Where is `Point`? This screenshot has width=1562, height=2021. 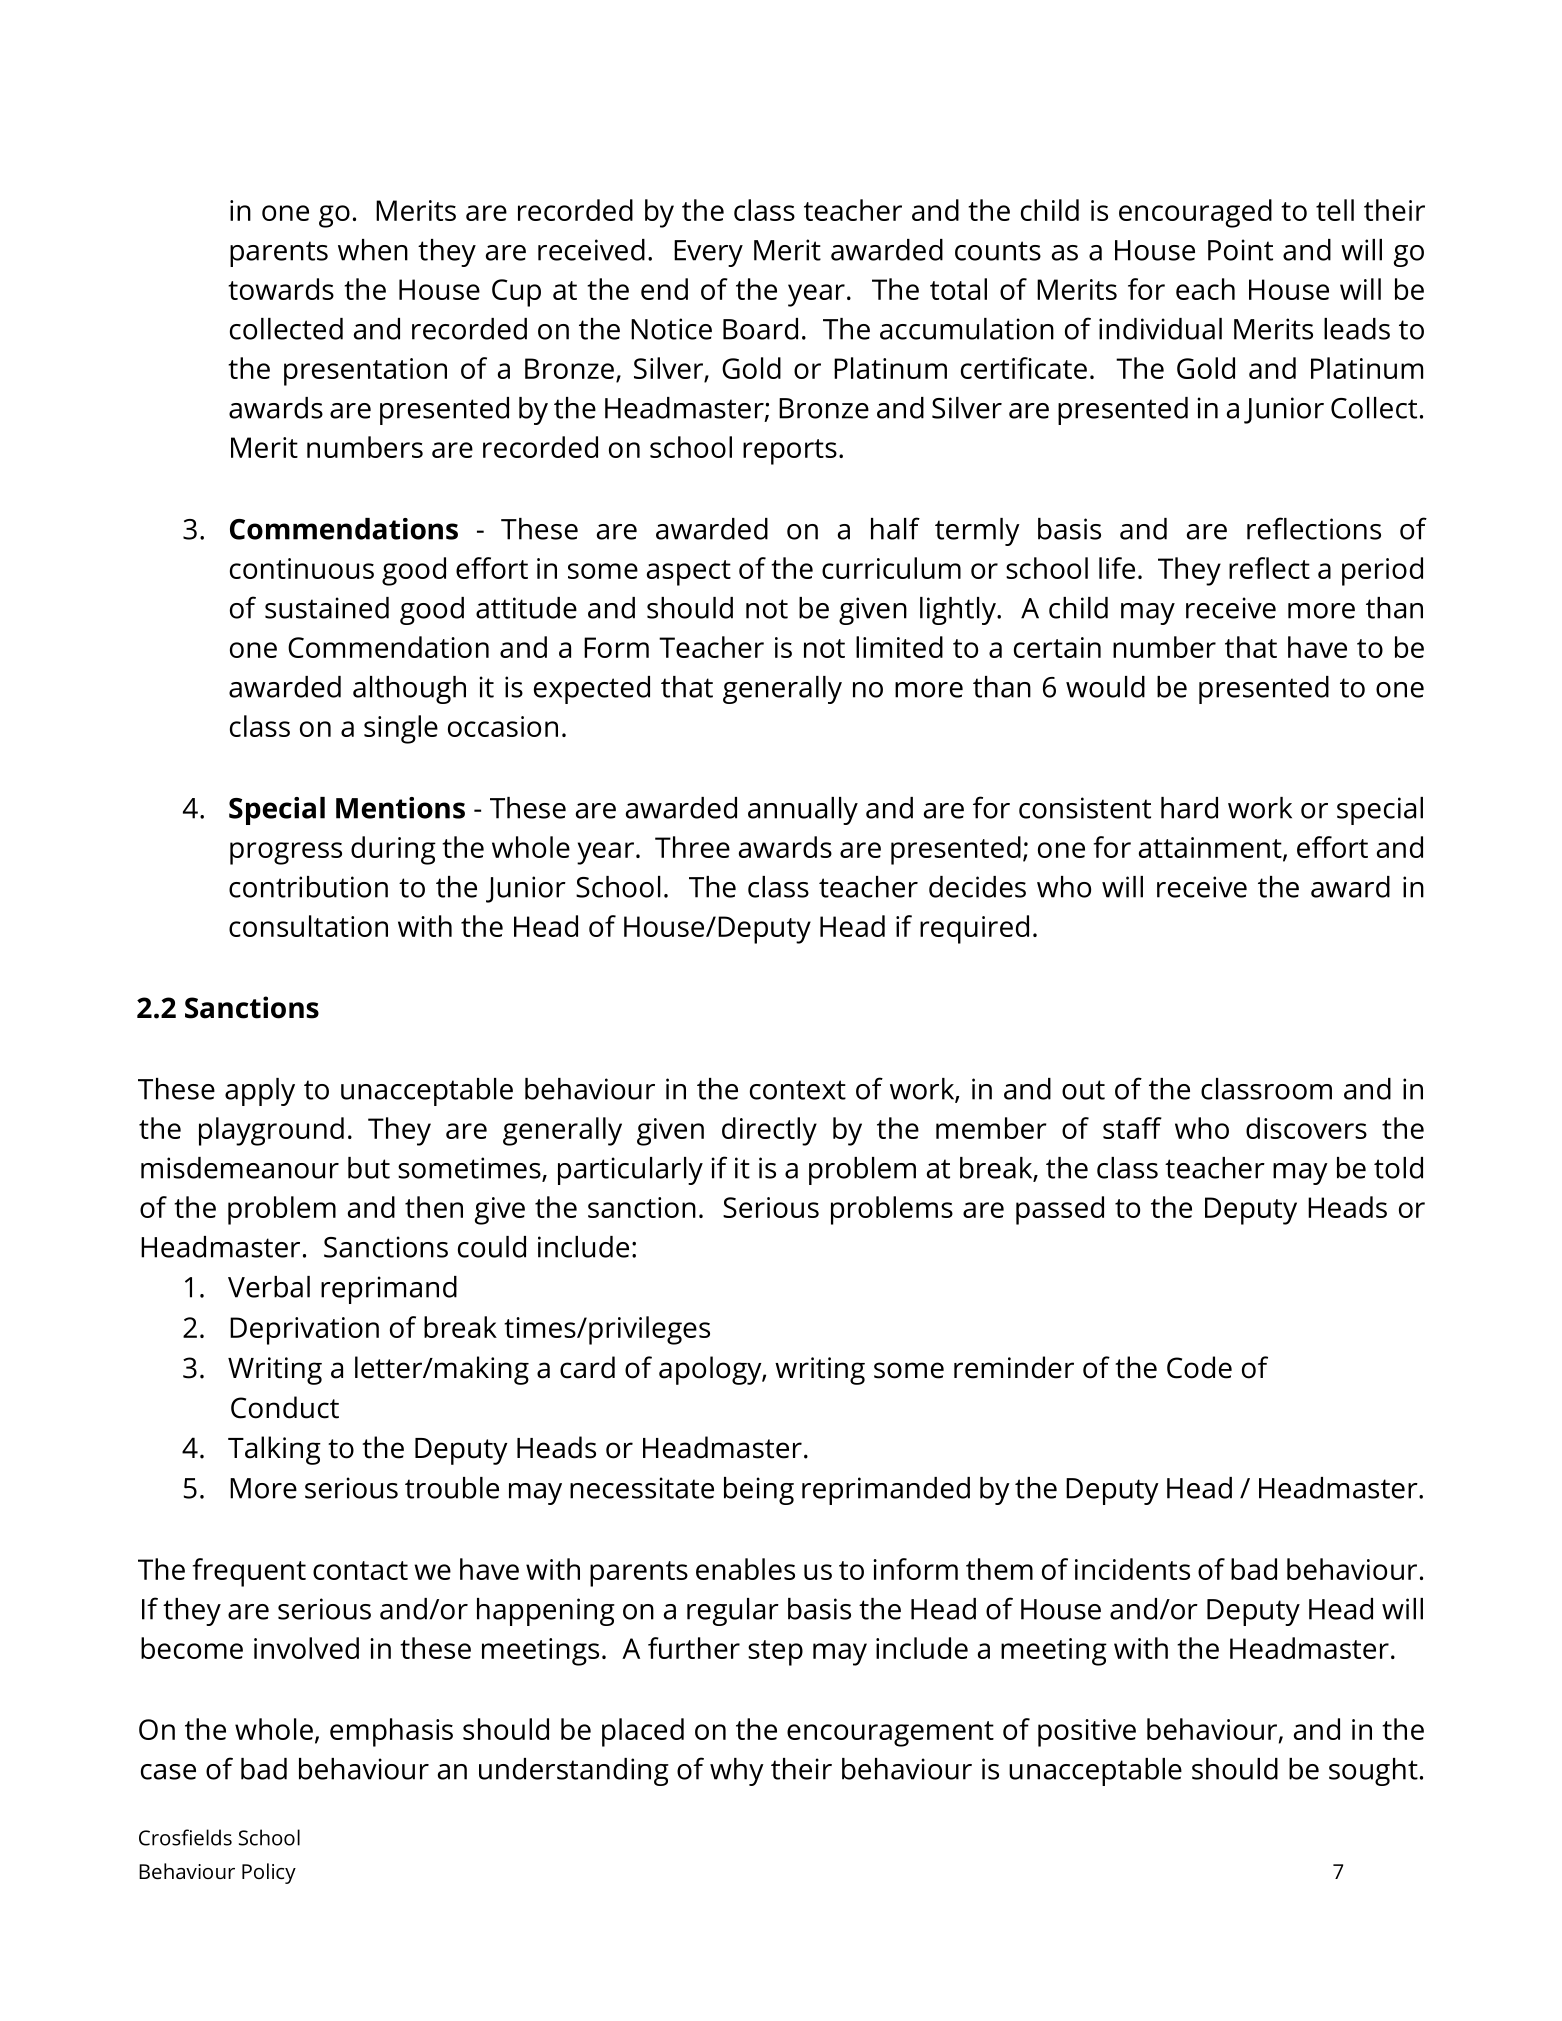 Point is located at coordinates (1240, 250).
